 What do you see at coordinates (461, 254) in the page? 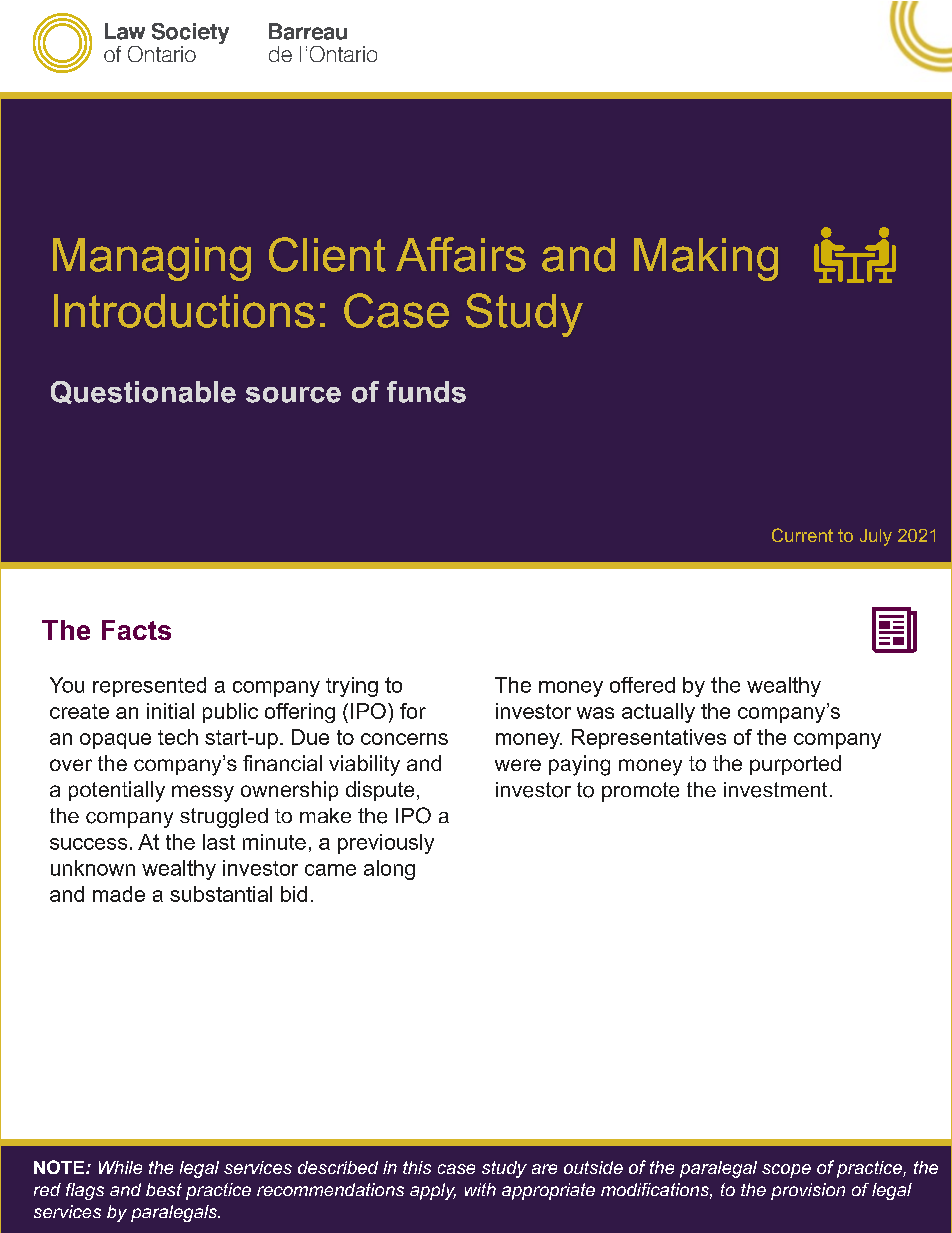
I see `Affairs` at bounding box center [461, 254].
